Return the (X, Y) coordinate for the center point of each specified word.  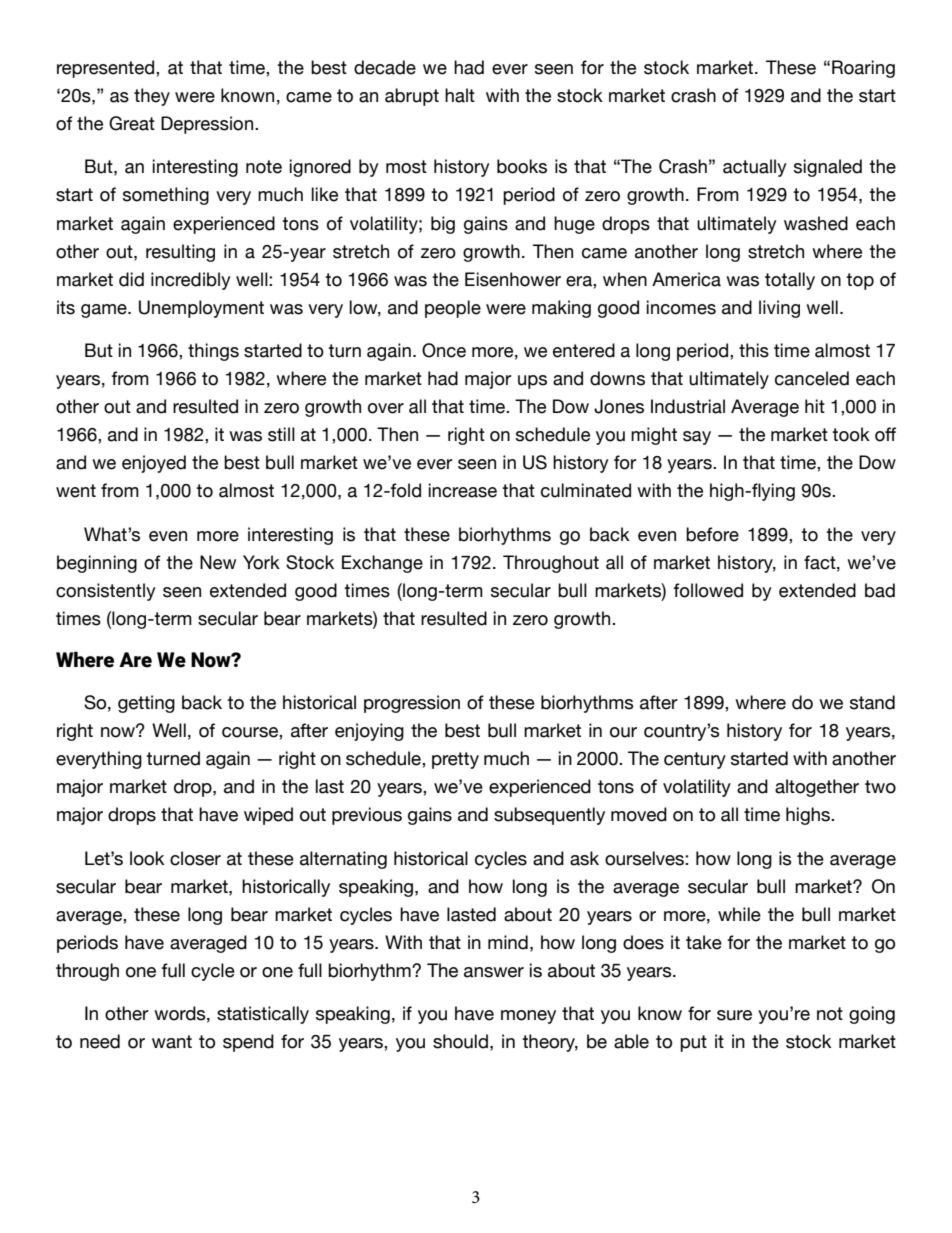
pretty (455, 760)
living (779, 309)
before (712, 534)
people (453, 309)
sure (734, 1015)
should (460, 1041)
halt (460, 95)
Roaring (863, 69)
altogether (817, 788)
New (218, 562)
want (172, 1042)
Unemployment (201, 309)
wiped (268, 816)
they (152, 97)
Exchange (382, 564)
